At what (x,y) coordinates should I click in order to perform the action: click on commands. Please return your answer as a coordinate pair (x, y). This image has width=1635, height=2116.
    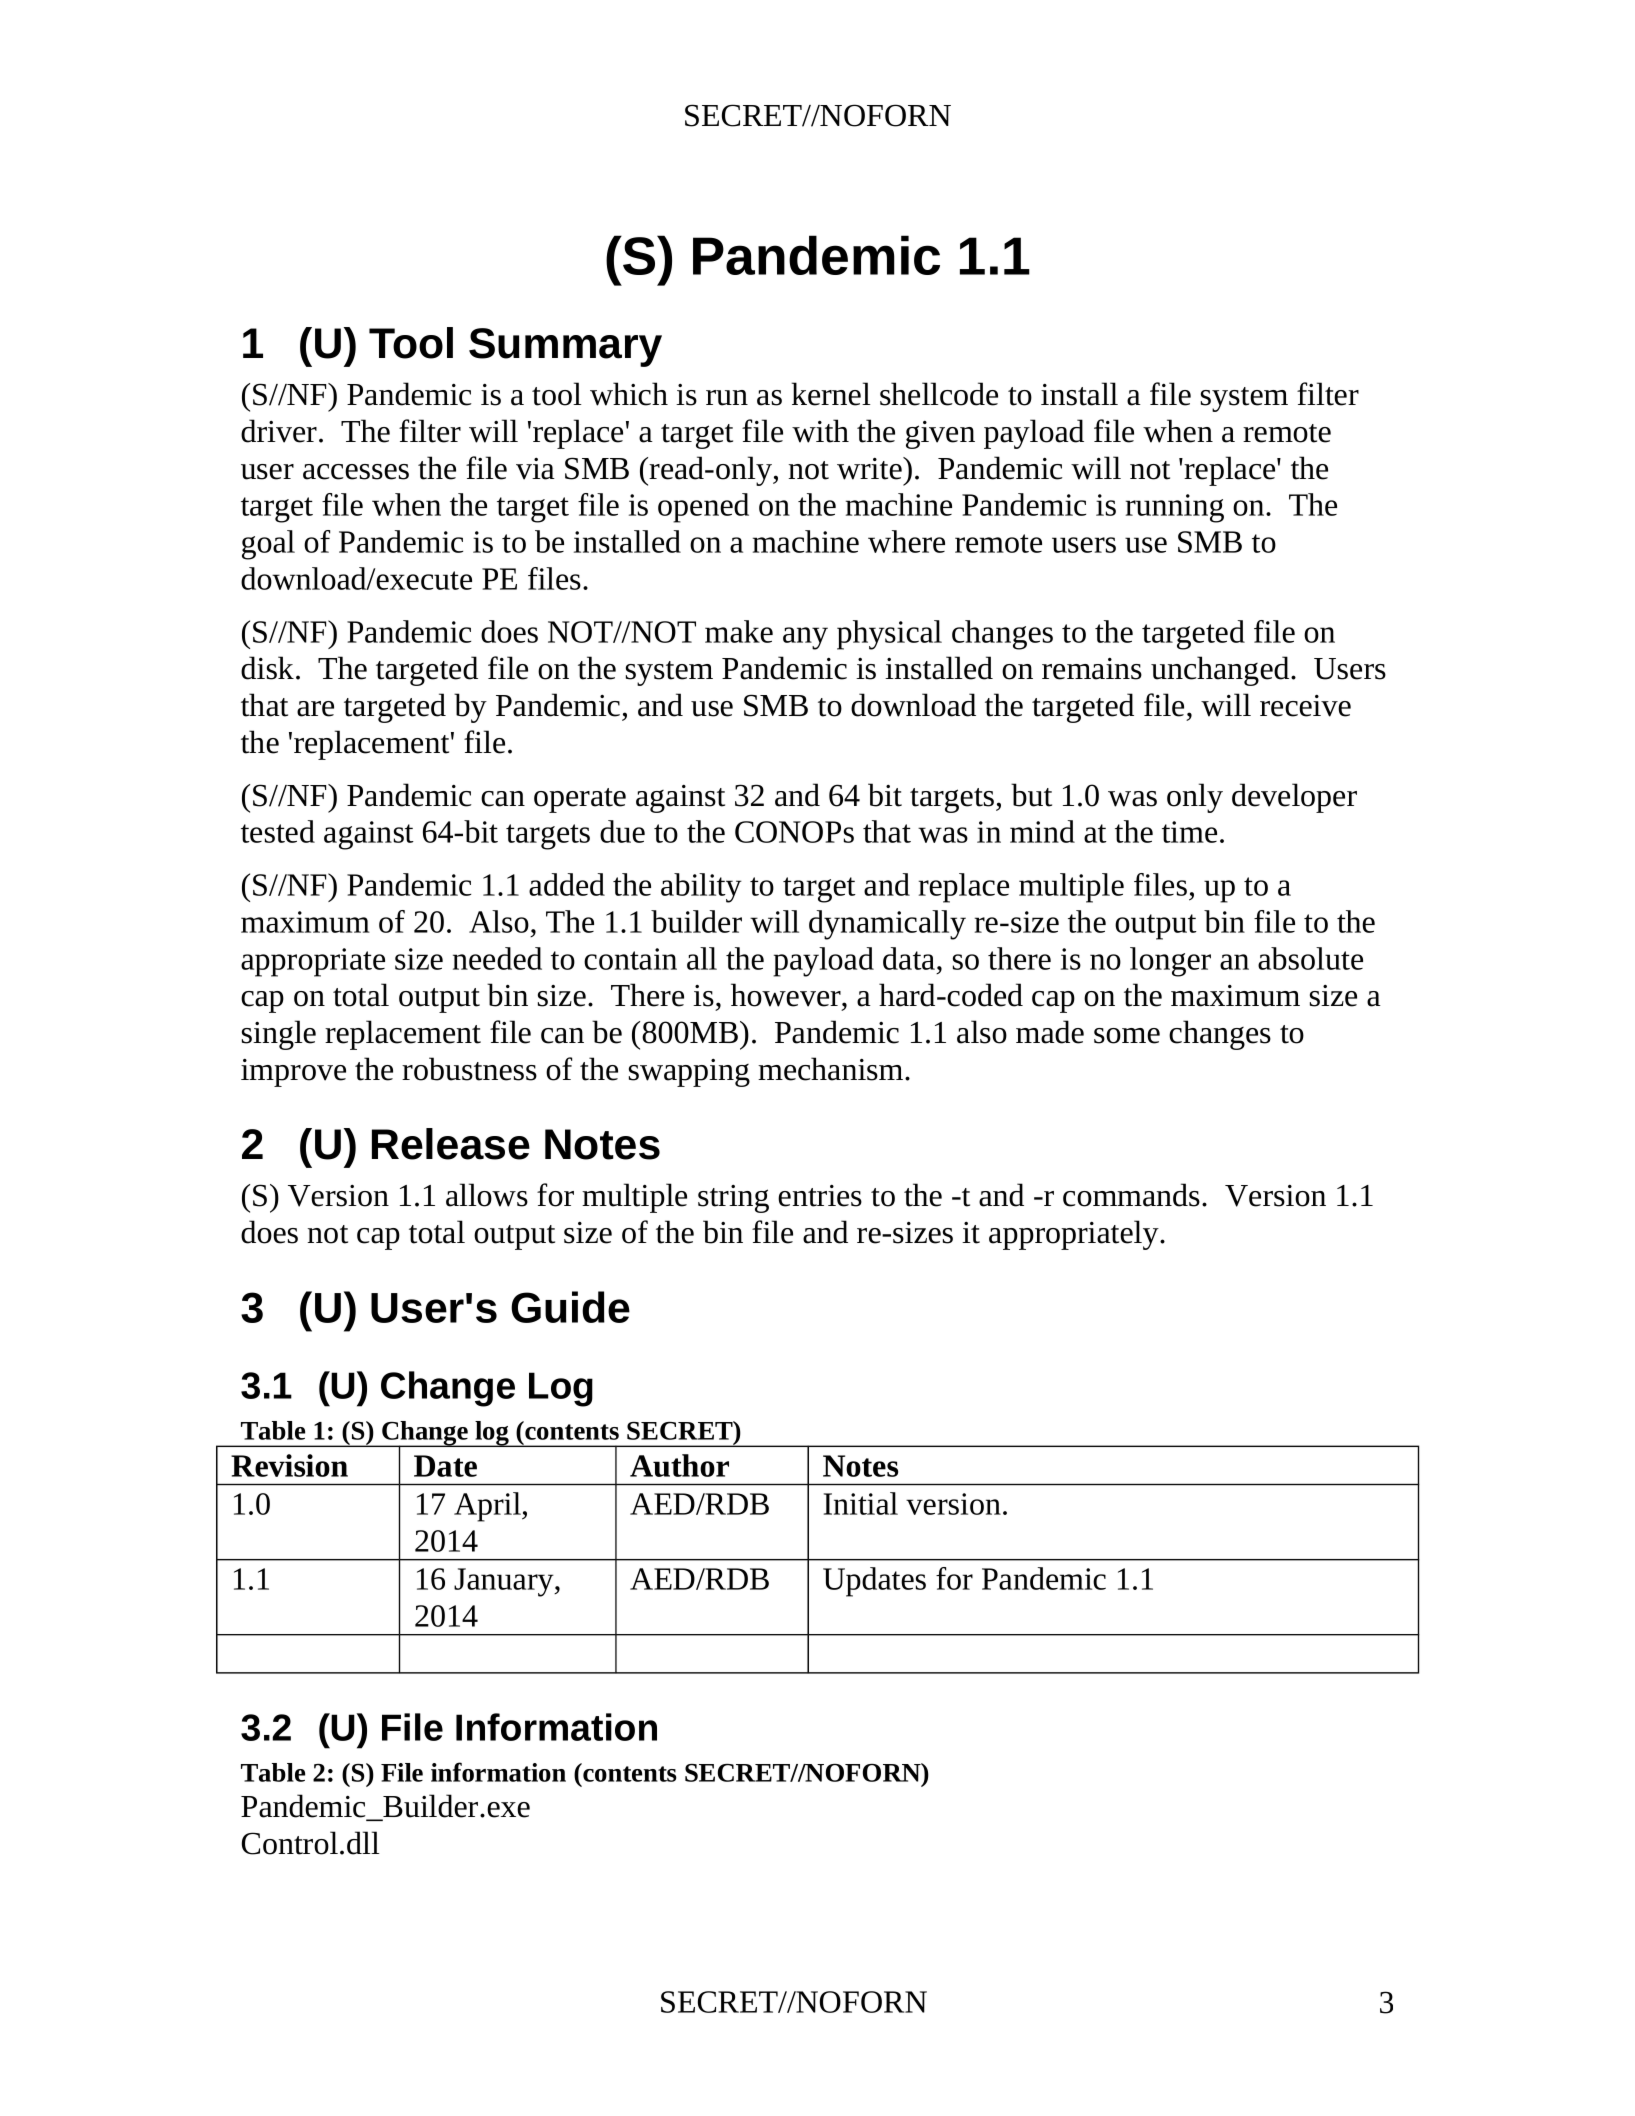
    Looking at the image, I should click on (1131, 1195).
